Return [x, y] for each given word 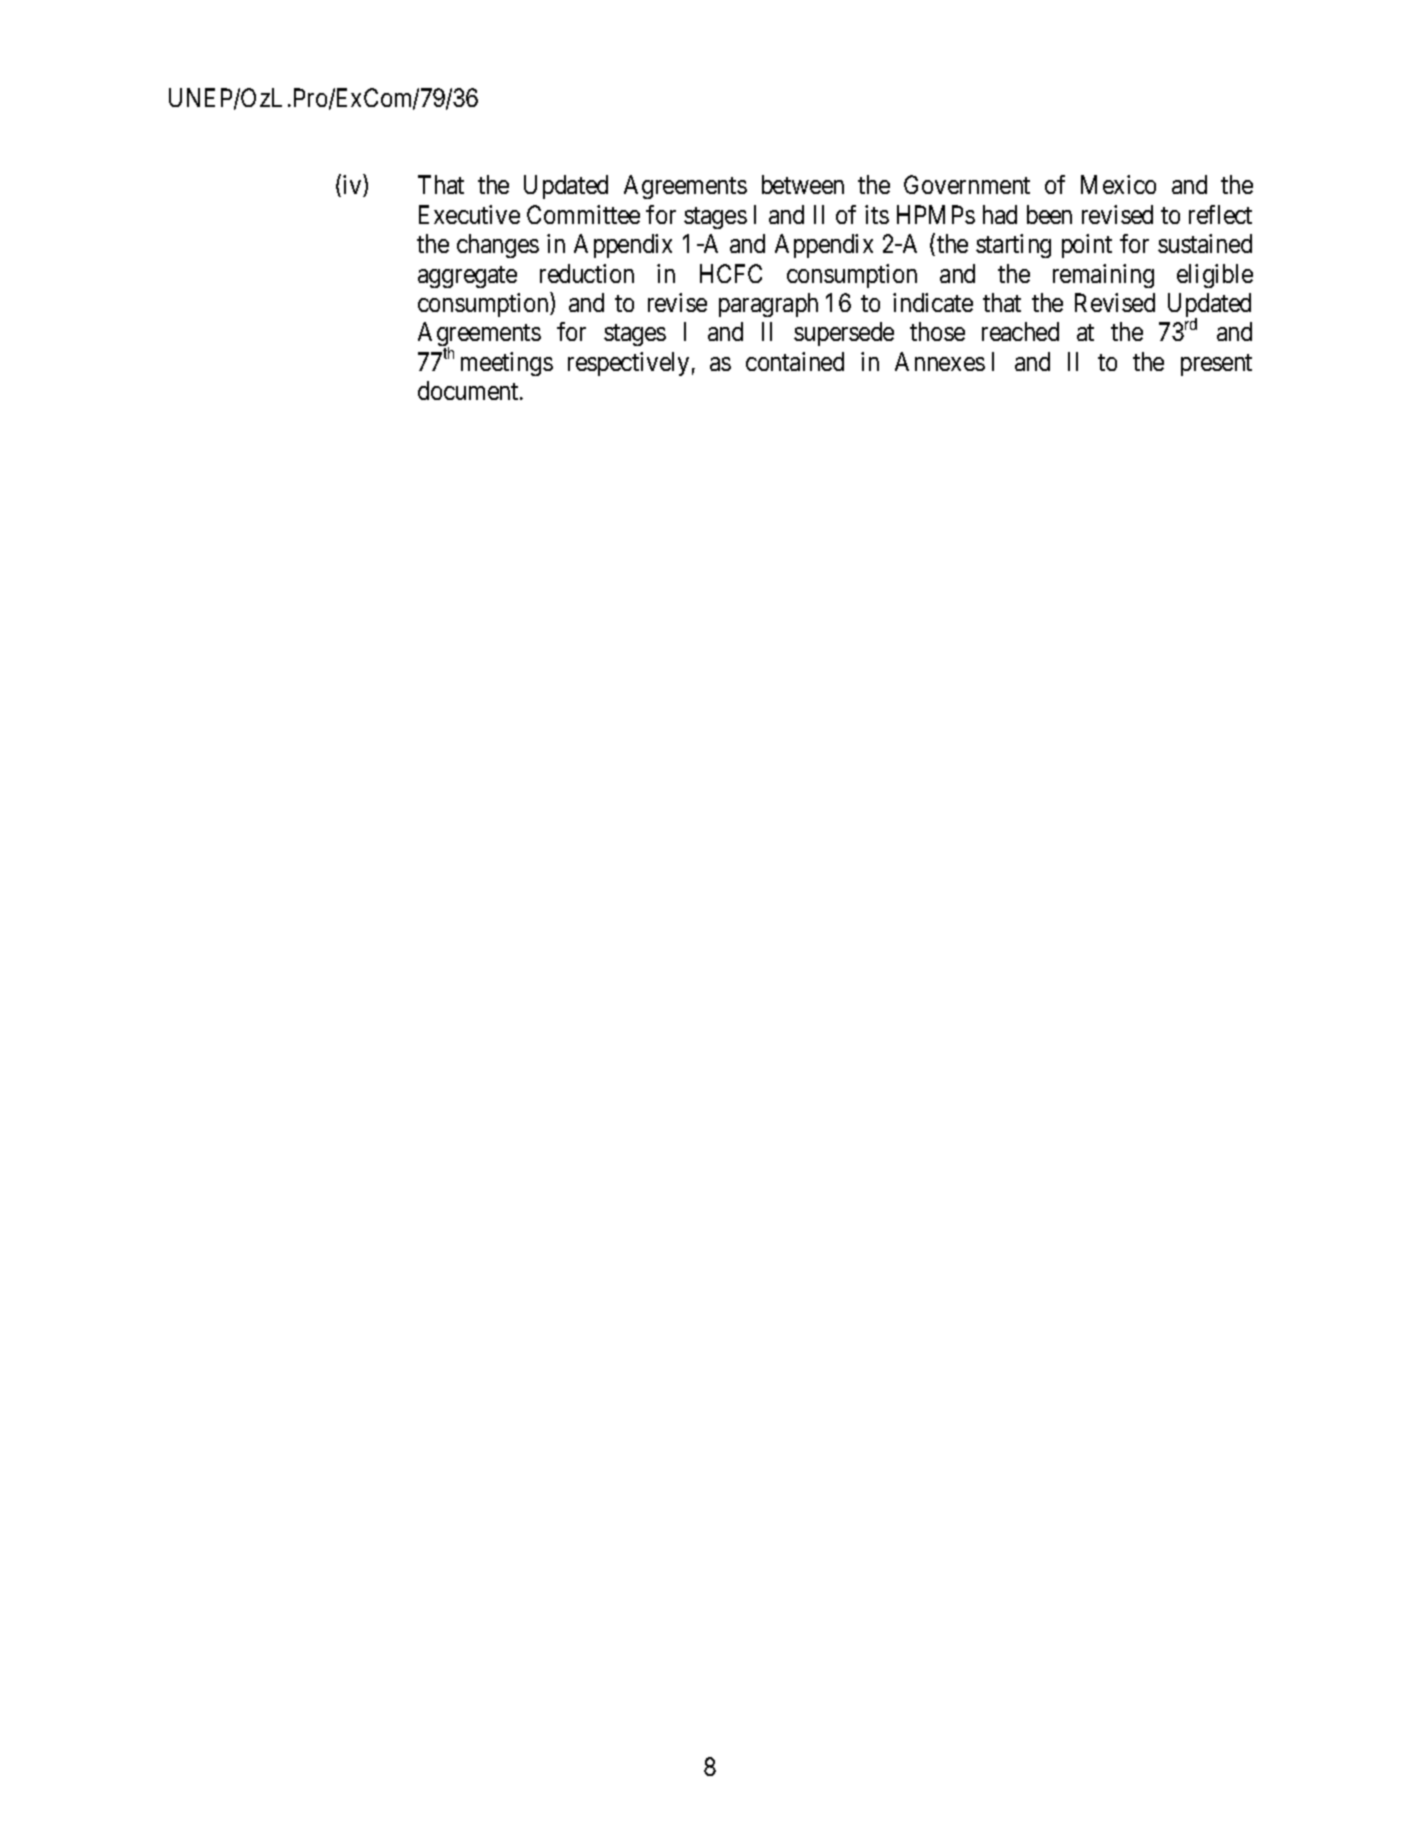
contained [795, 361]
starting [1013, 246]
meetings [507, 364]
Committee [583, 214]
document [469, 390]
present [1216, 365]
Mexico [1118, 184]
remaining [1103, 276]
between [803, 184]
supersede [844, 334]
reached [1020, 331]
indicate [933, 302]
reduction [587, 273]
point [1087, 246]
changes [498, 246]
